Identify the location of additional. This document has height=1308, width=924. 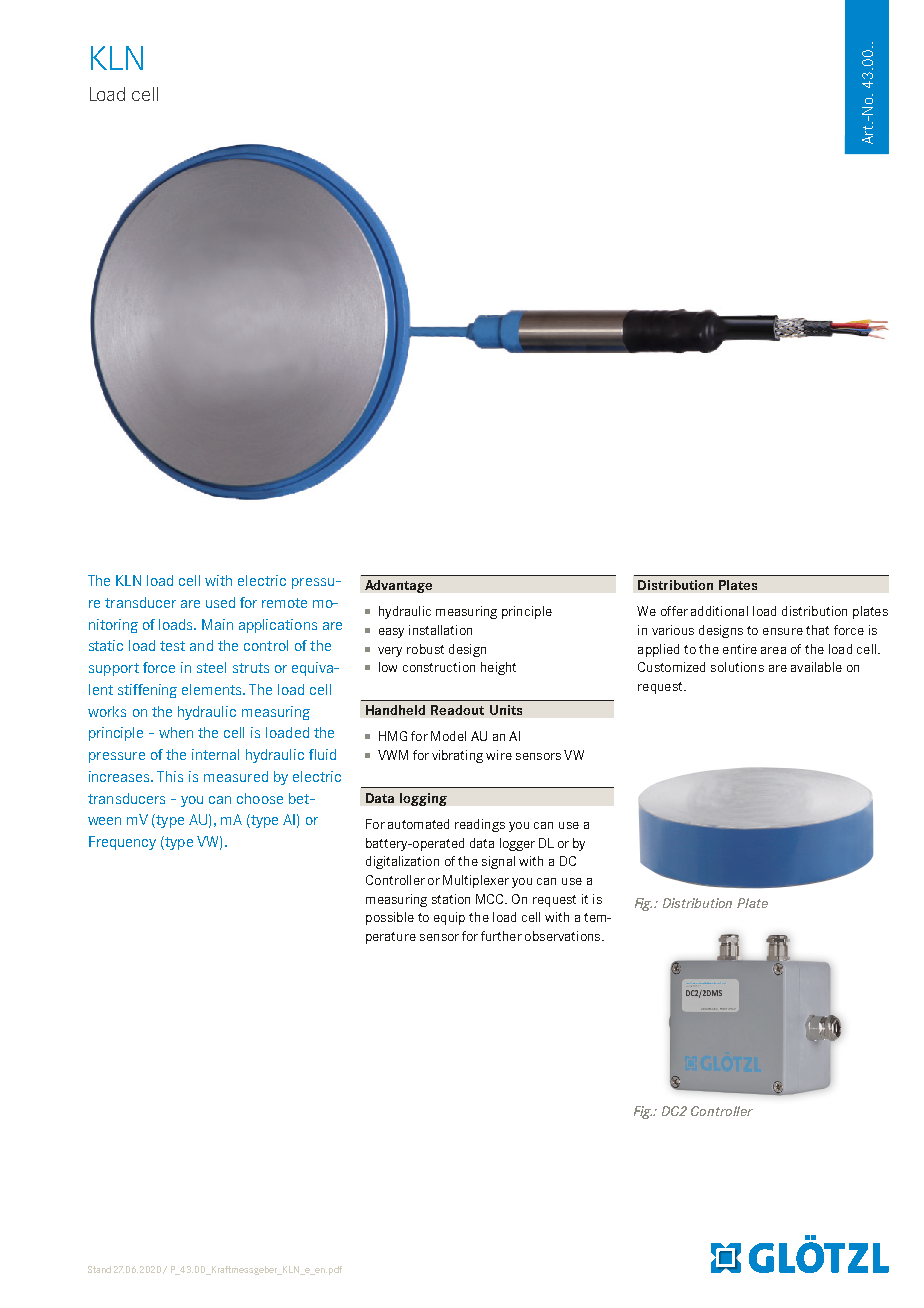
(719, 611).
